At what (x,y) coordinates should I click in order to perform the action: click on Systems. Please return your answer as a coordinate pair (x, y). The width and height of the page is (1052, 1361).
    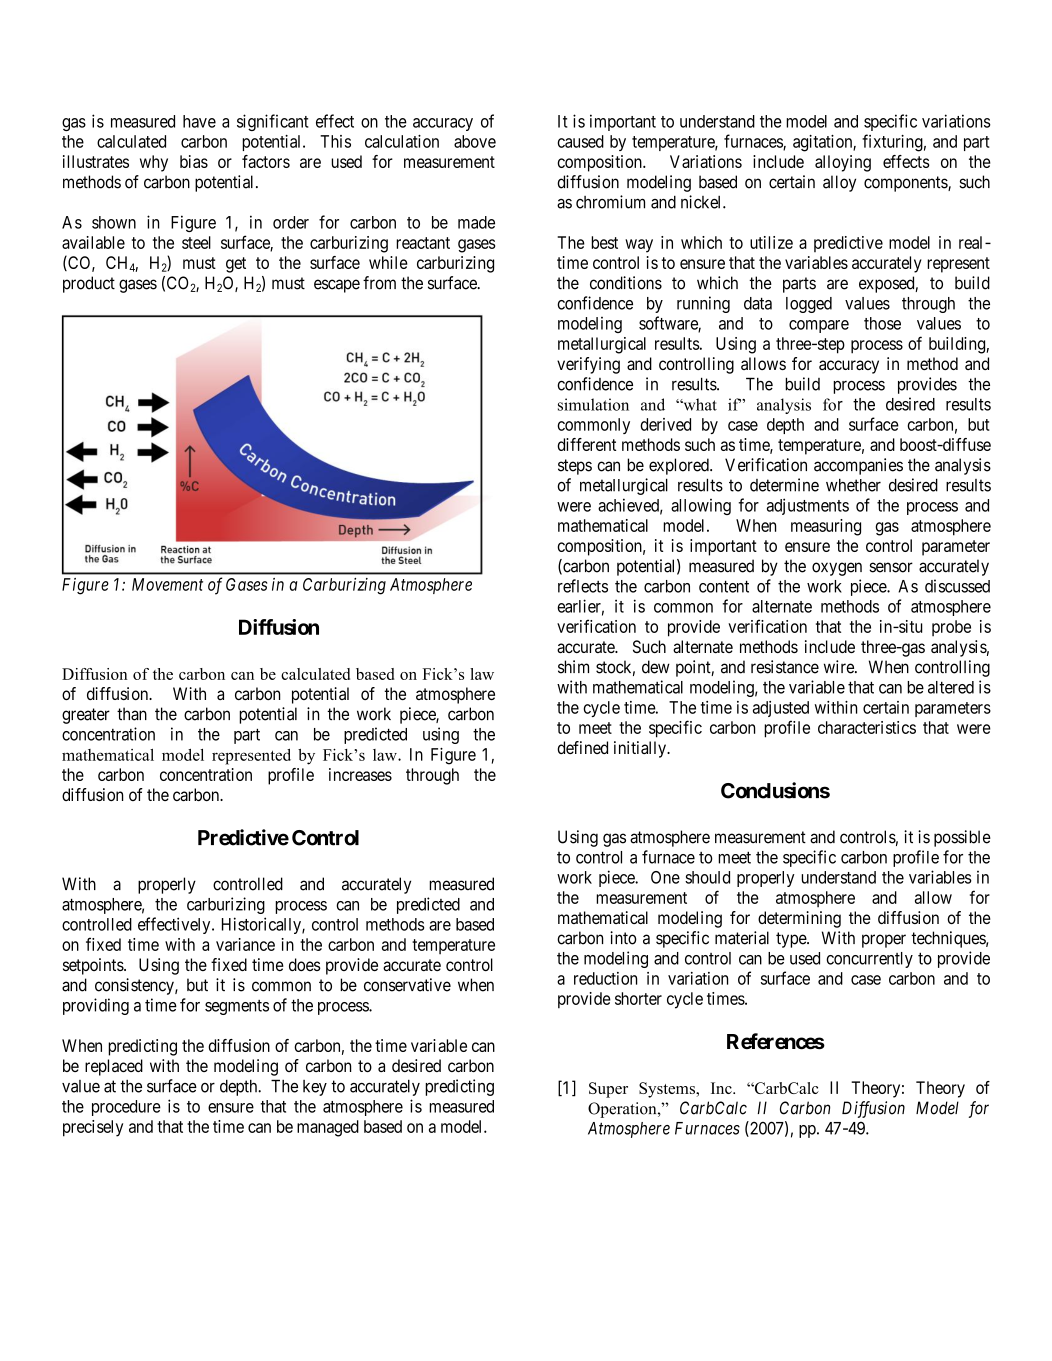
    Looking at the image, I should click on (668, 1090).
